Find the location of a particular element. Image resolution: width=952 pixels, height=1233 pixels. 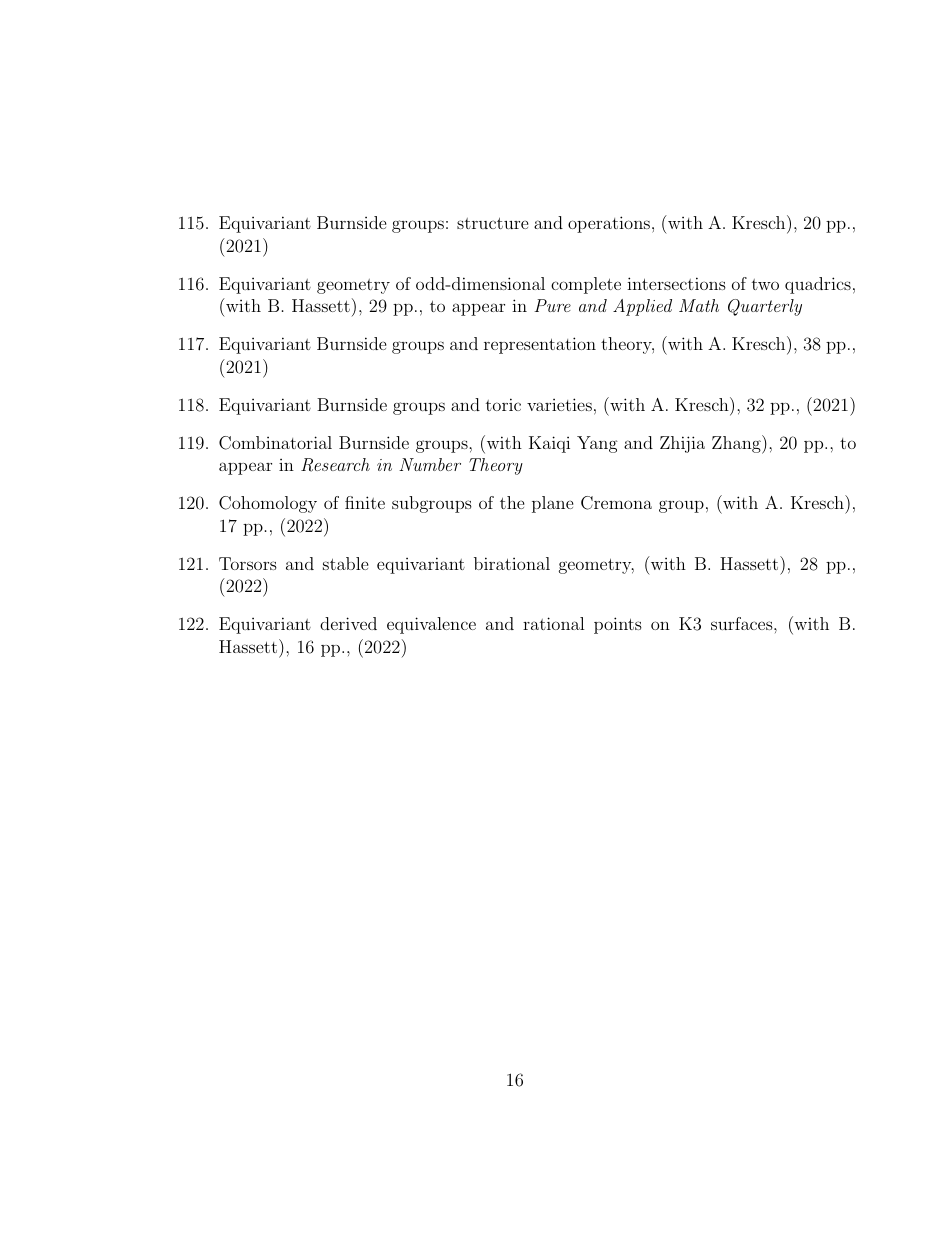

intersections is located at coordinates (676, 283).
